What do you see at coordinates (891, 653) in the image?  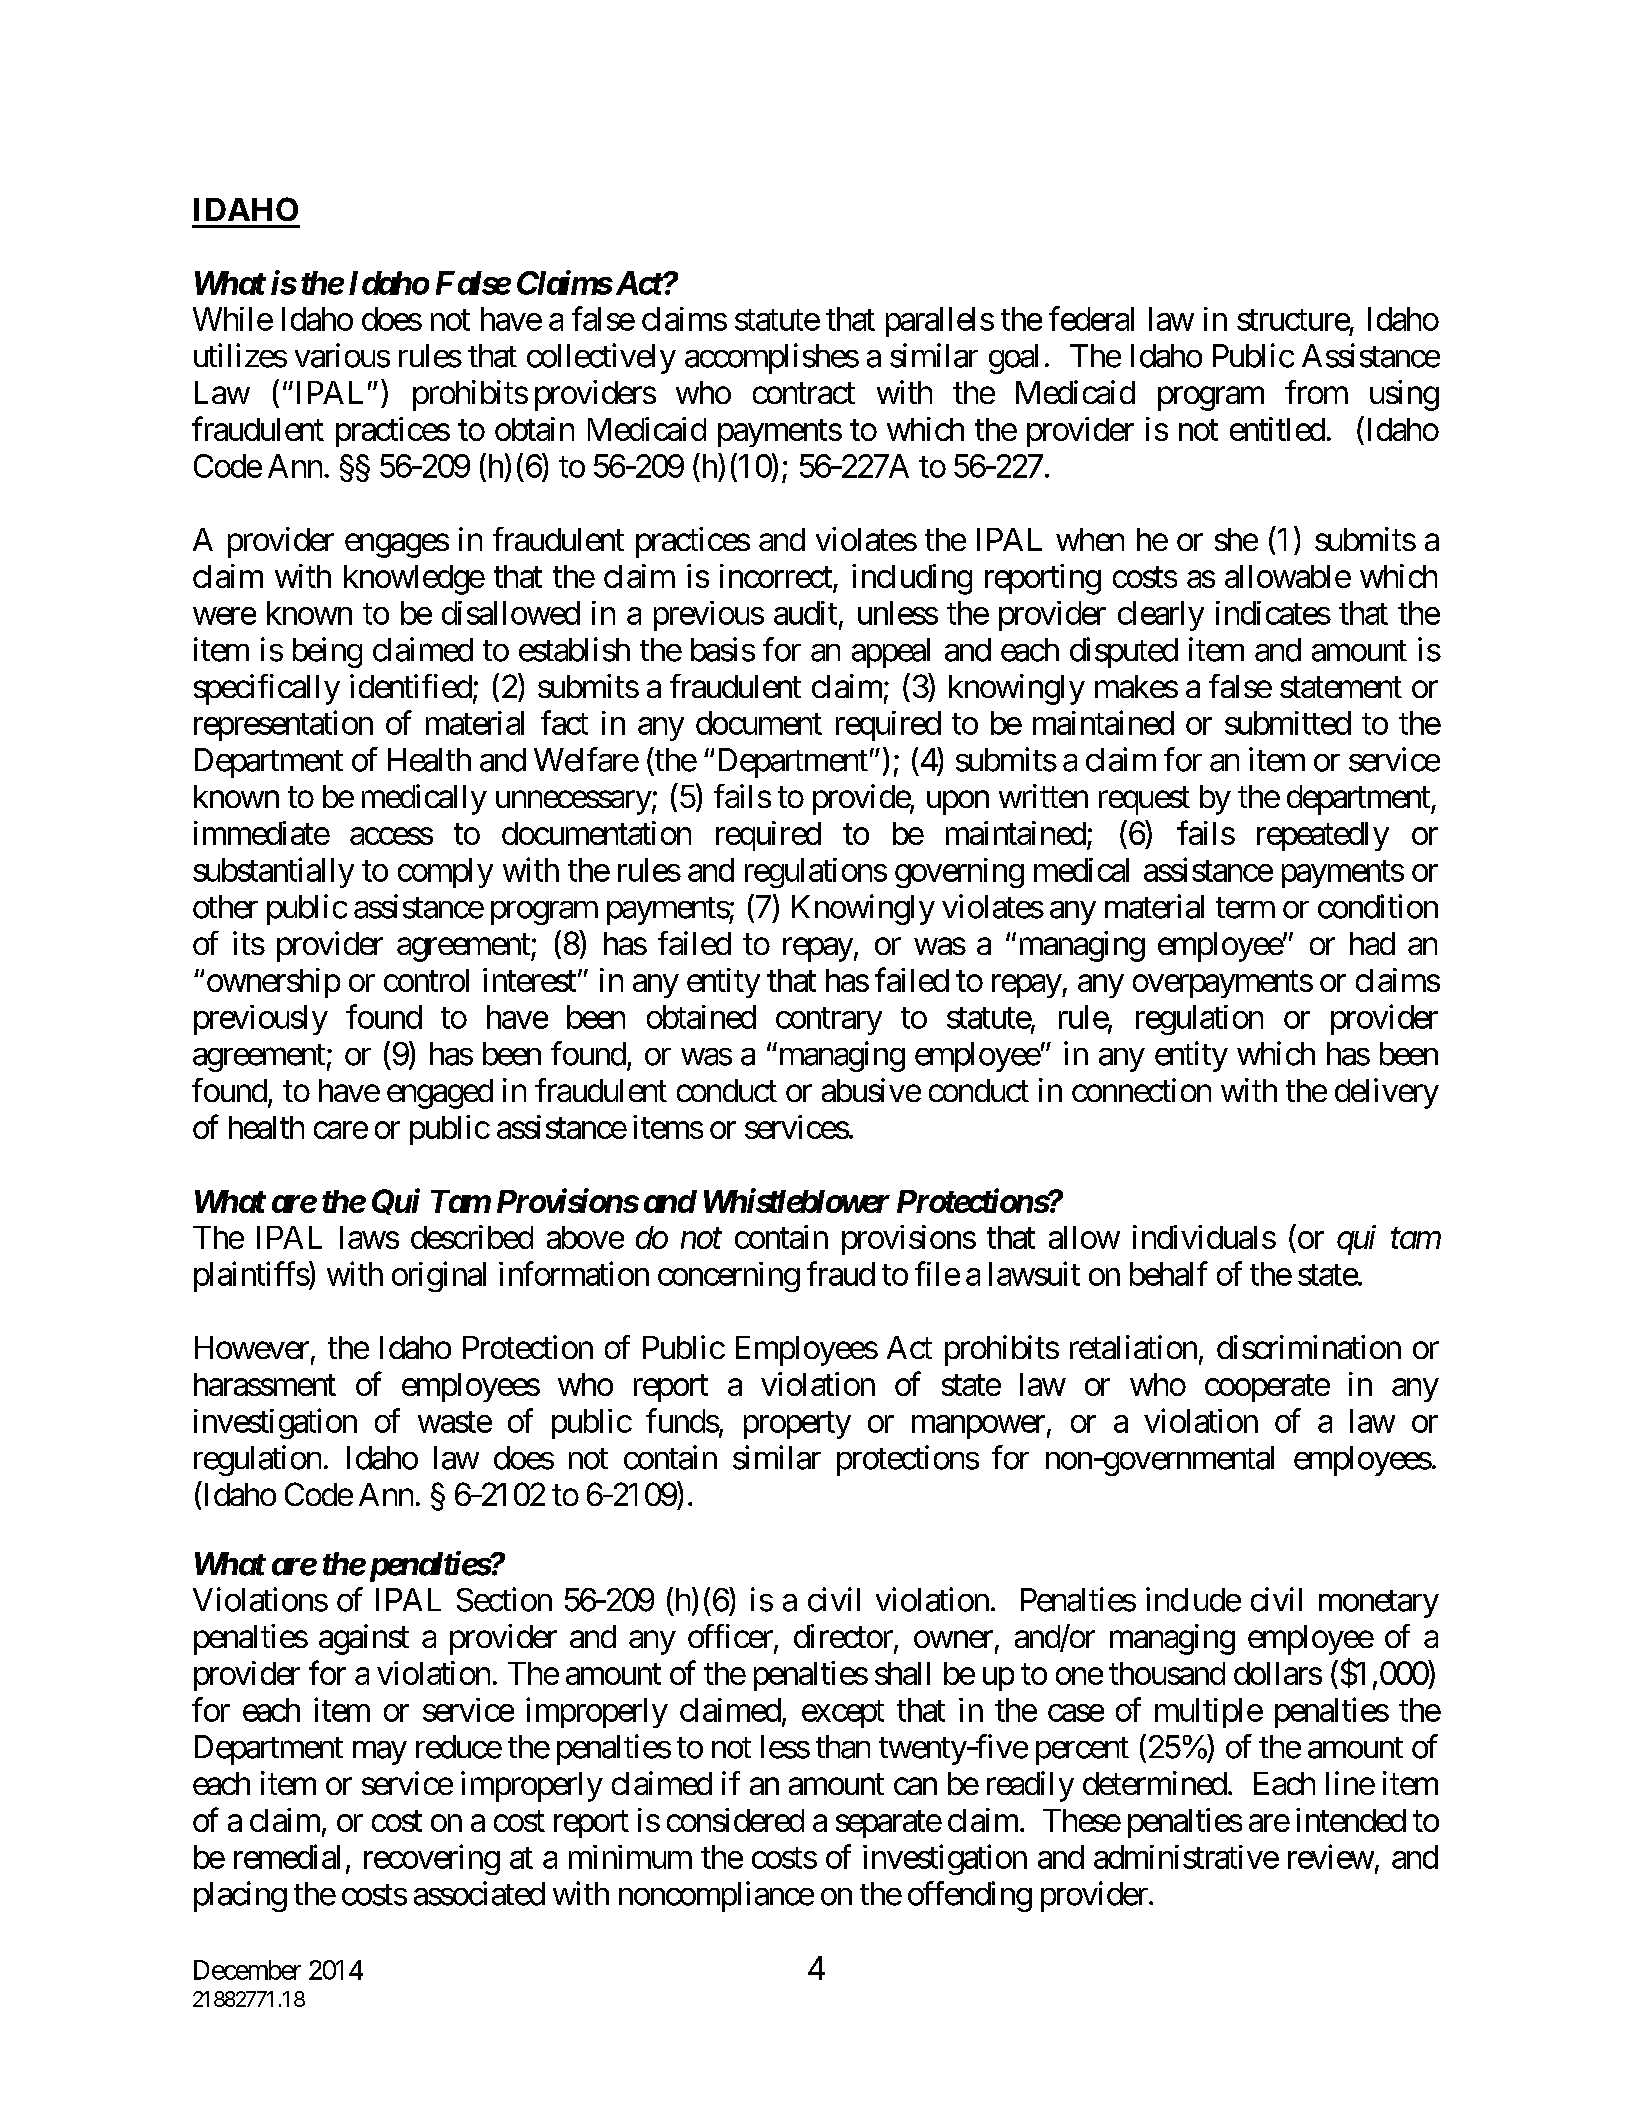 I see `appeal` at bounding box center [891, 653].
